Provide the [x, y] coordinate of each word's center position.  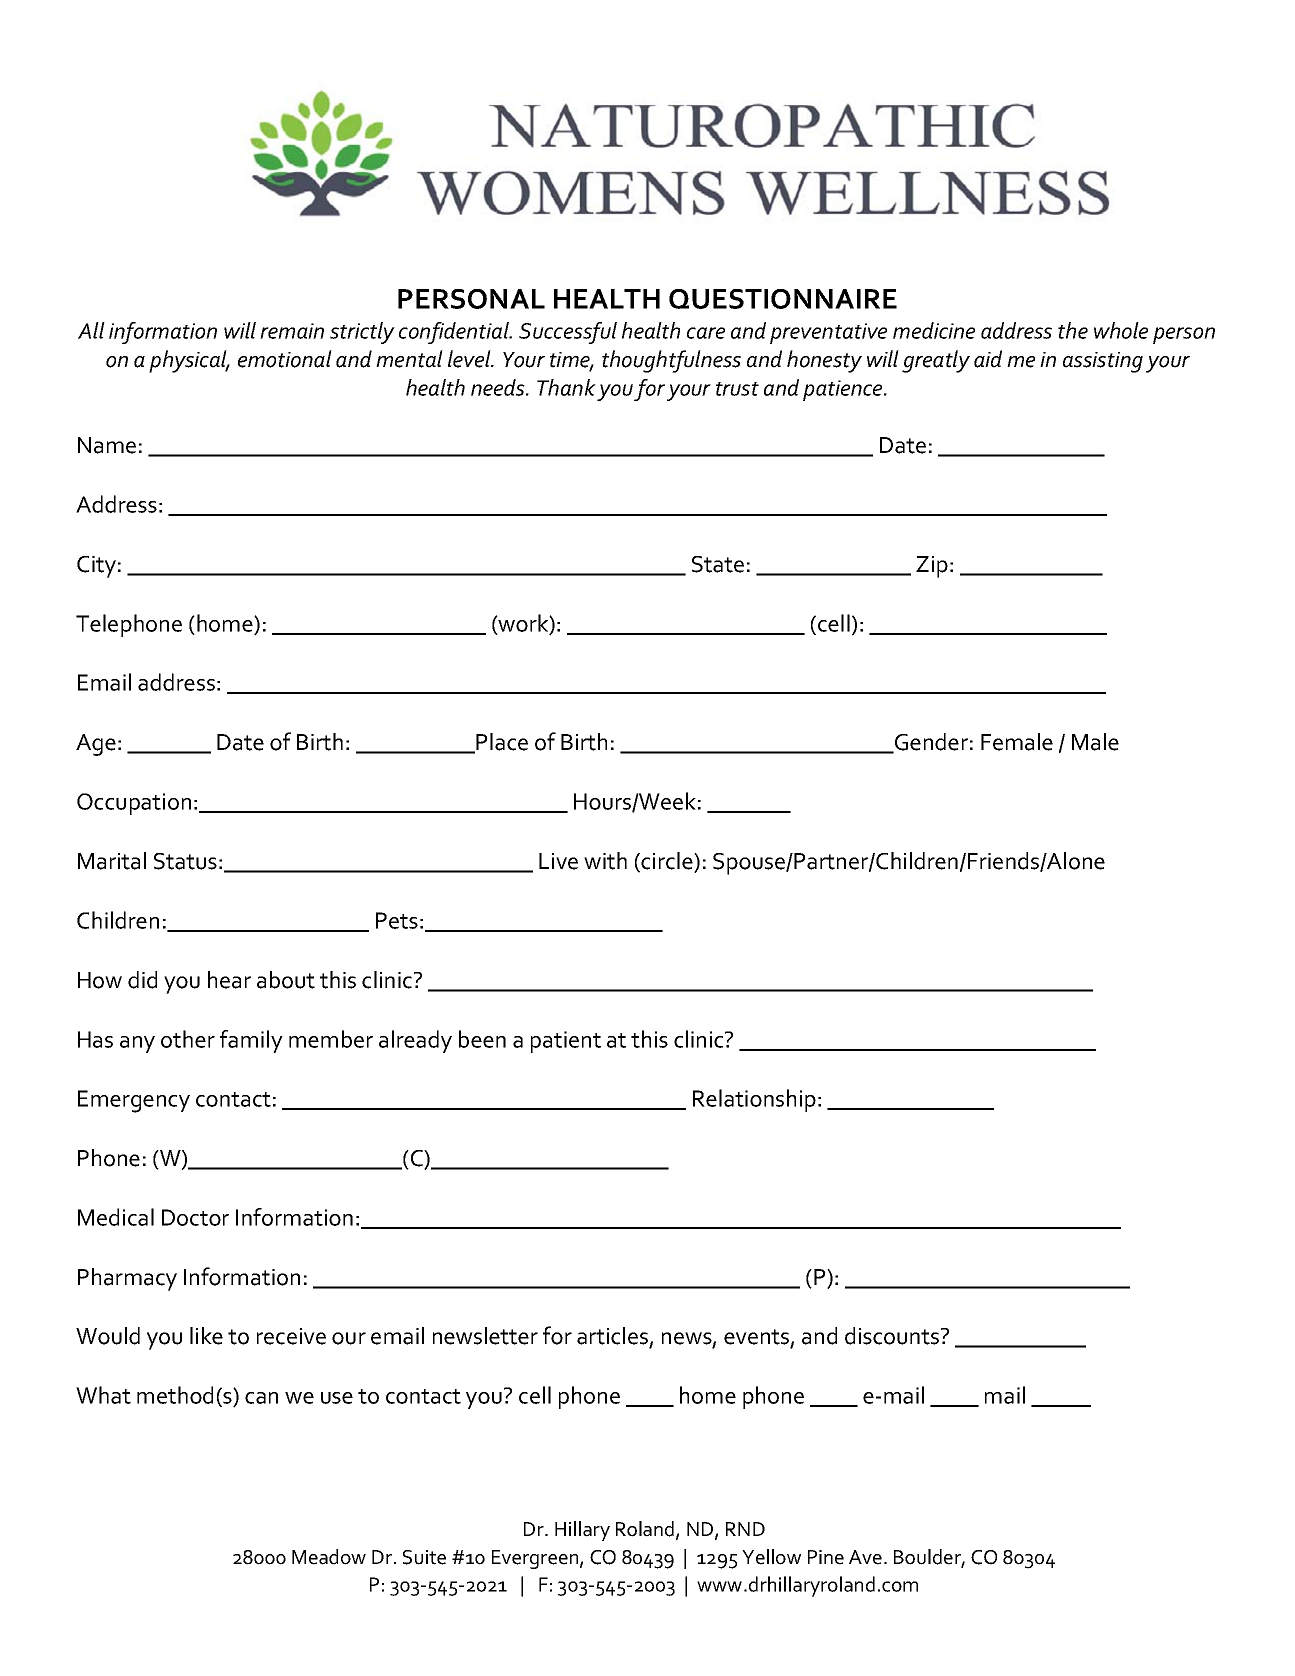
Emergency [134, 1101]
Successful [568, 333]
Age [96, 745]
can [261, 1398]
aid [988, 359]
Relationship [754, 1100]
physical [189, 361]
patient [566, 1042]
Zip [932, 567]
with [605, 861]
